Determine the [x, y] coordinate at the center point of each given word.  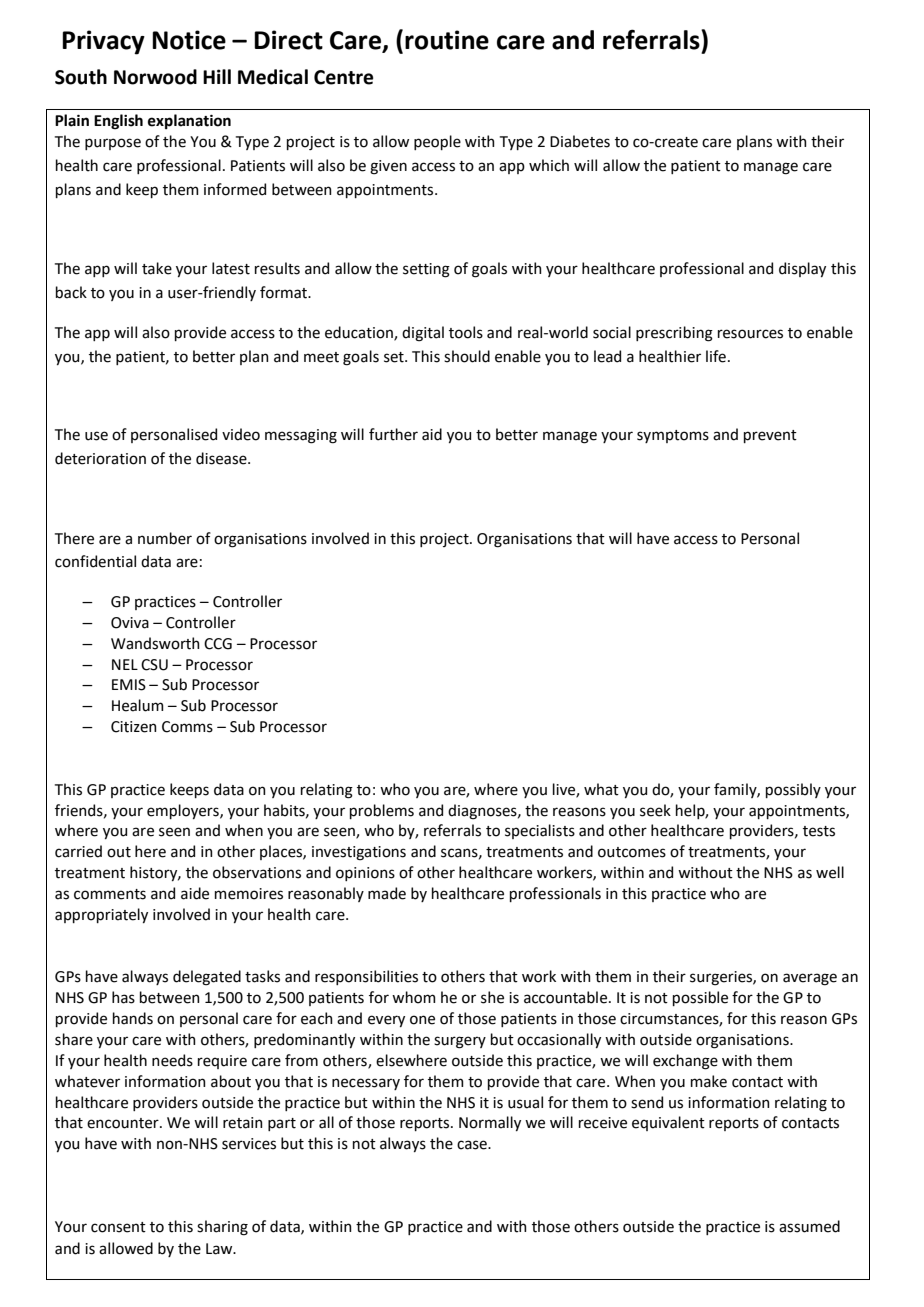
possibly [793, 790]
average [810, 979]
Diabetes [580, 141]
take [157, 268]
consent [118, 1227]
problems [382, 811]
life [716, 356]
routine [447, 40]
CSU [154, 665]
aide [195, 893]
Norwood [155, 77]
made [387, 893]
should [467, 356]
